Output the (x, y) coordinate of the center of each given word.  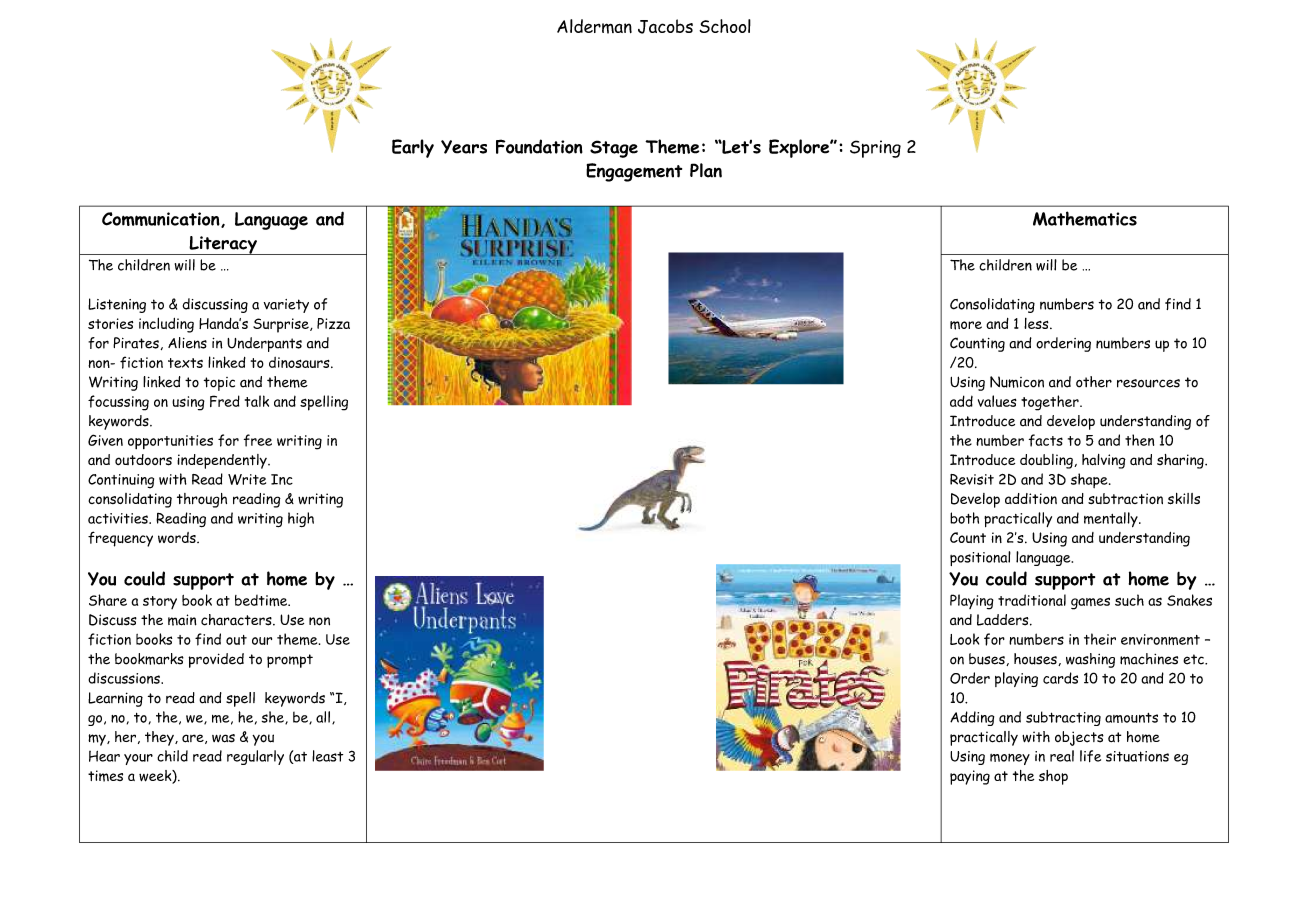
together (1051, 403)
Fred (225, 401)
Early (413, 148)
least (327, 756)
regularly (255, 757)
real (1062, 756)
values (997, 401)
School (725, 26)
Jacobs (665, 26)
